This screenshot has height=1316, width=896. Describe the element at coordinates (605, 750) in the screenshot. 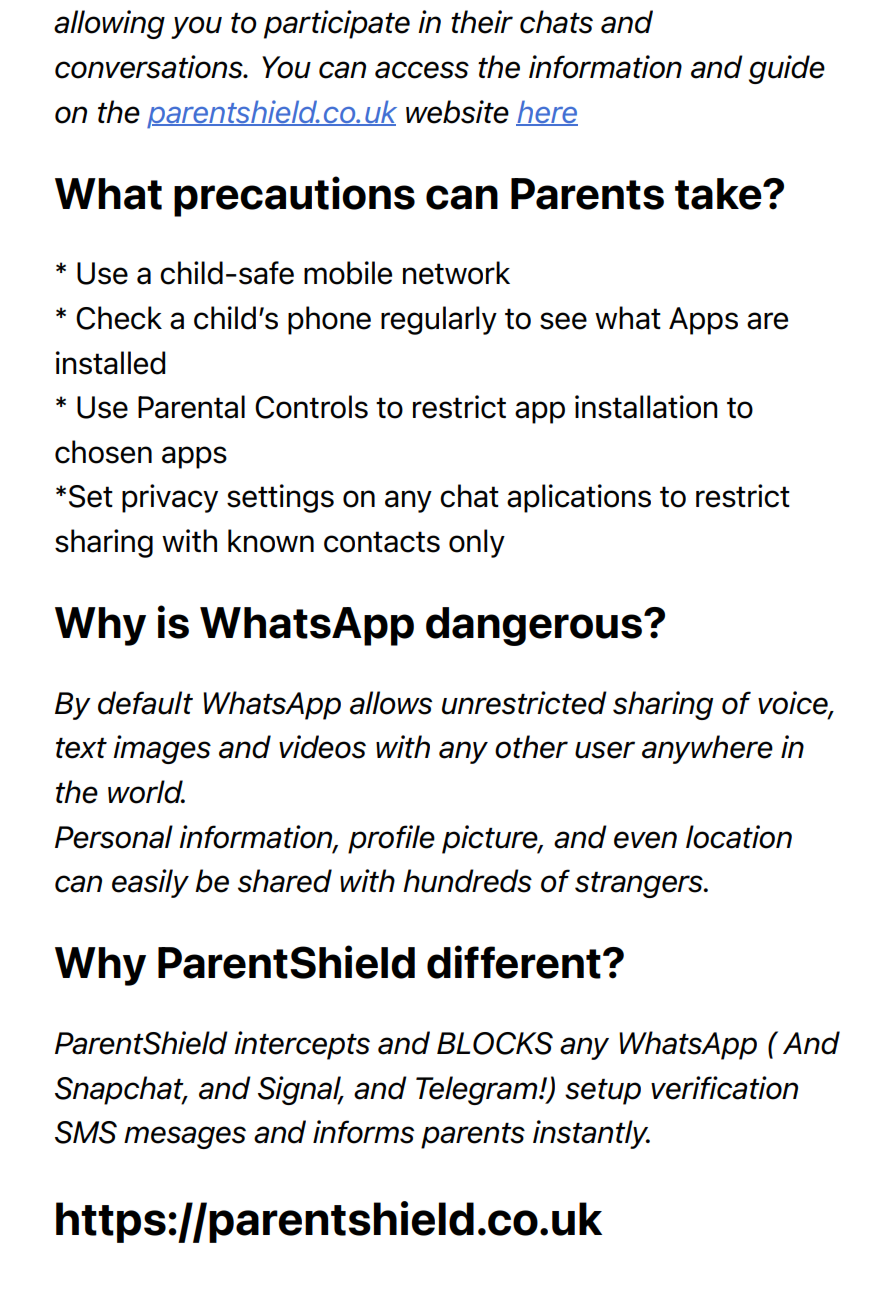

I see `user` at that location.
